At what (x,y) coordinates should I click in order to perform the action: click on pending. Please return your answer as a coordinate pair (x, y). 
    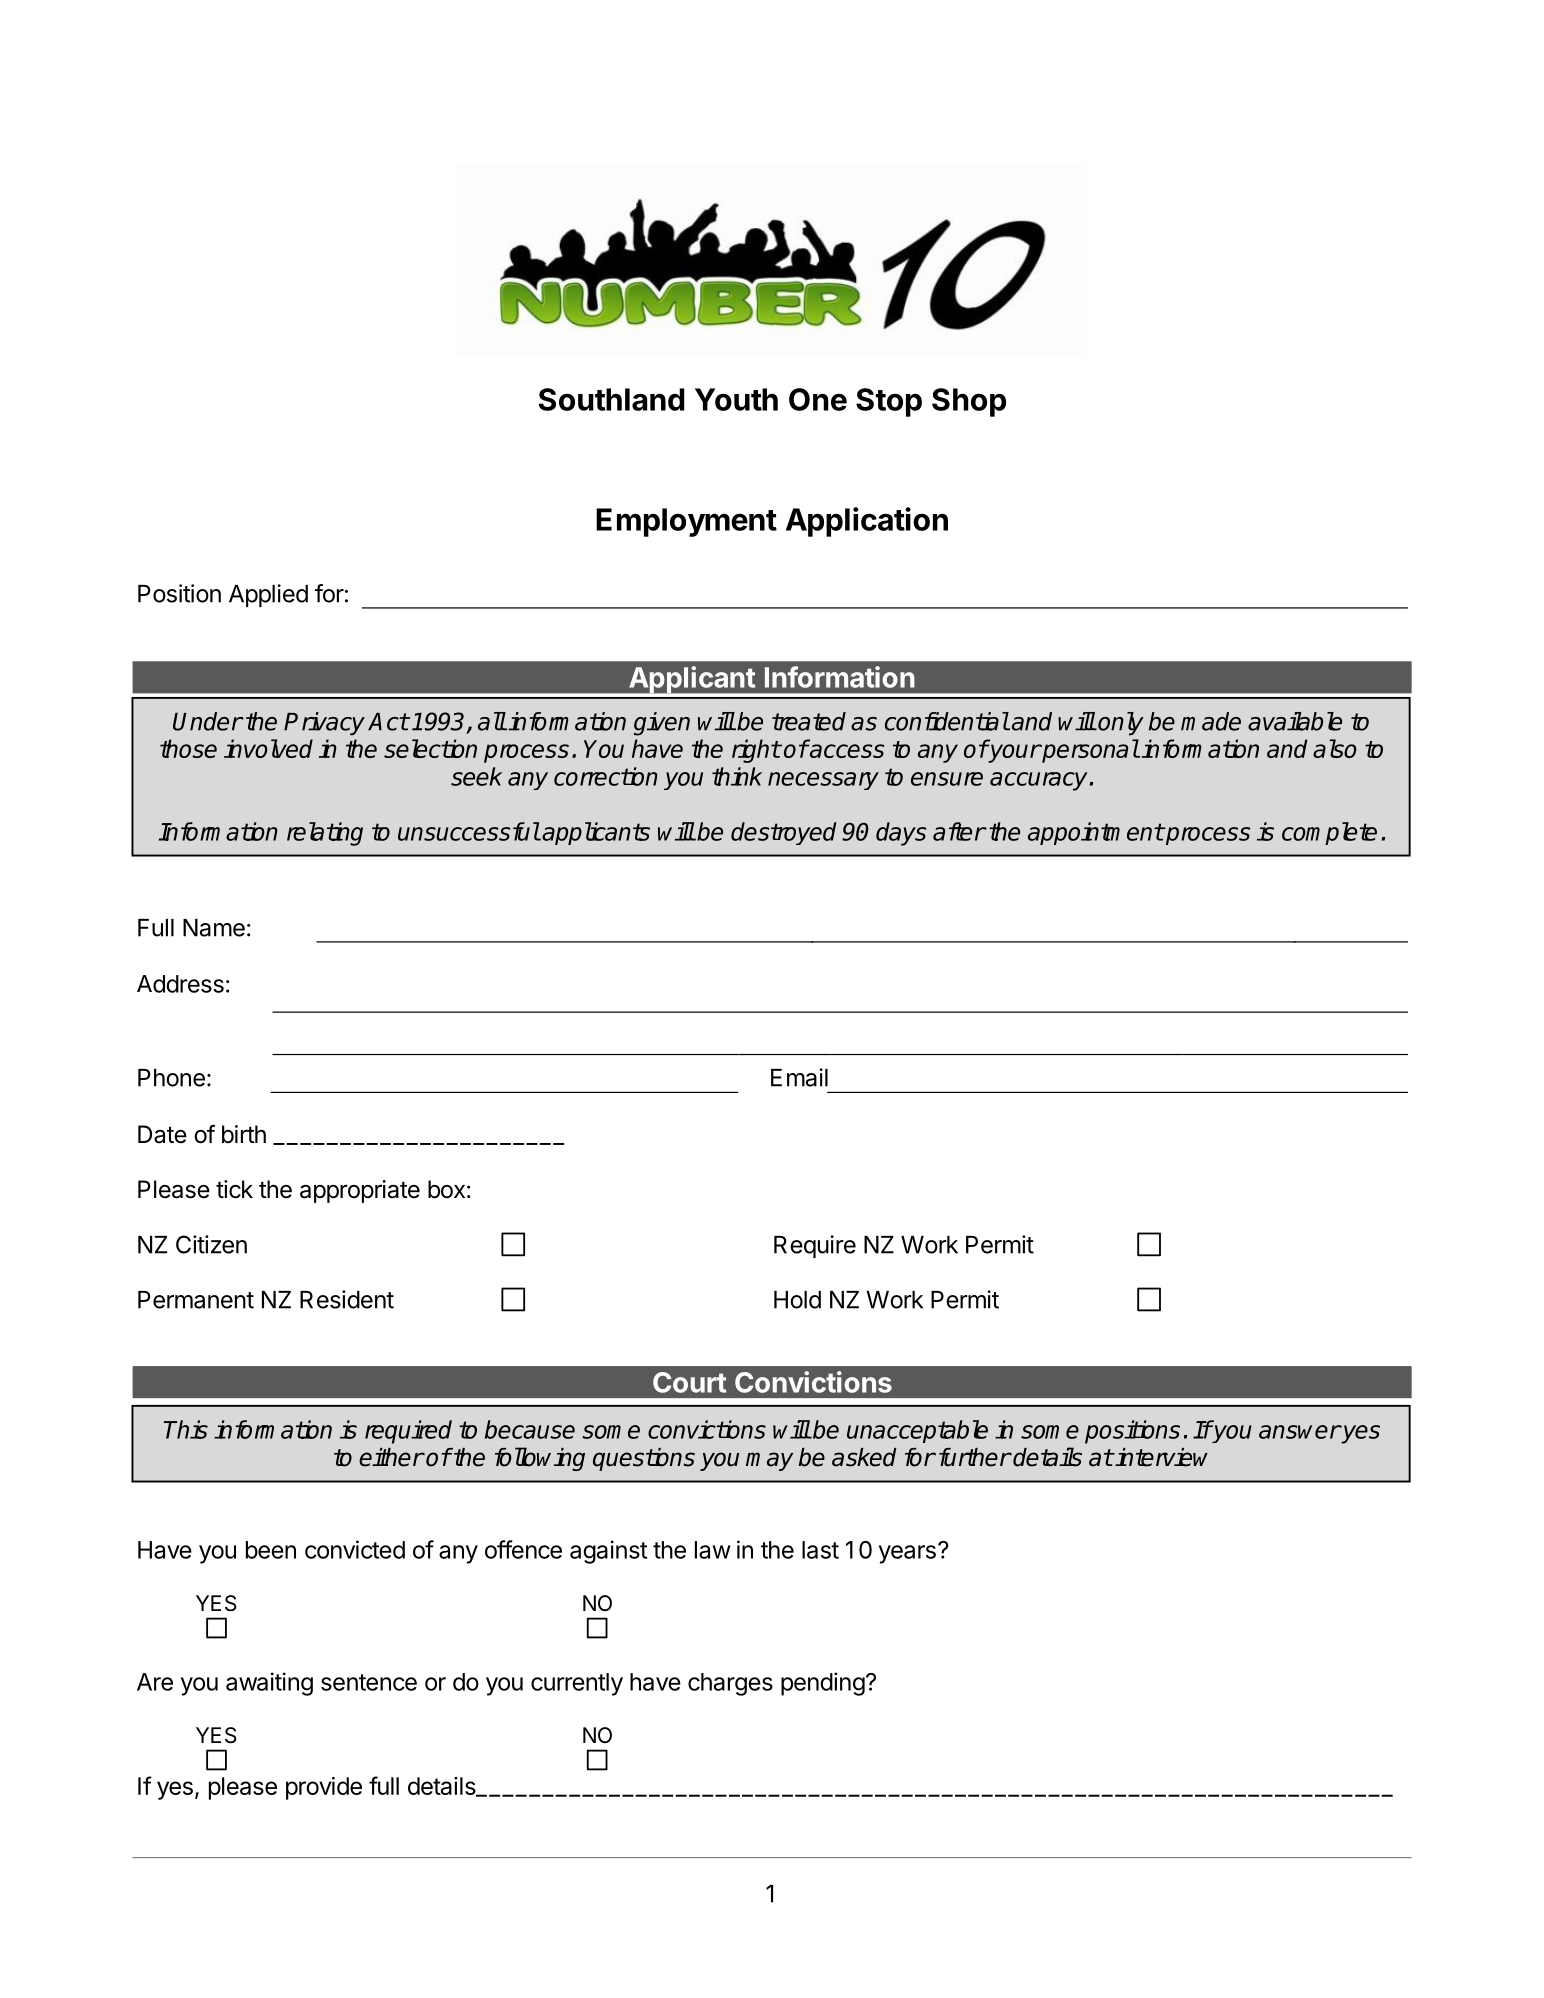
    Looking at the image, I should click on (823, 1684).
